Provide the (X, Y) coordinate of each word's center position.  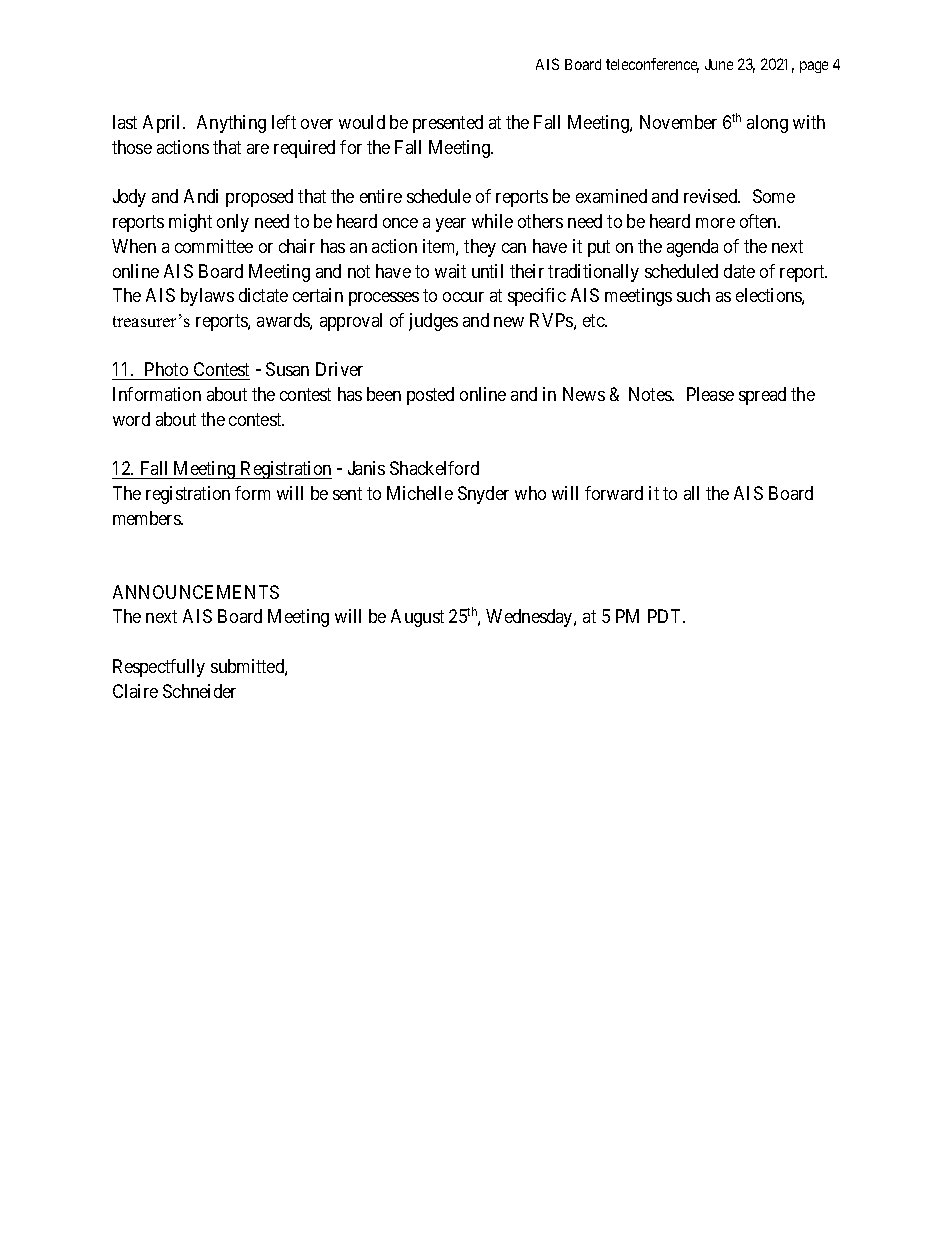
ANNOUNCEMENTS (196, 592)
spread (762, 396)
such (693, 295)
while (492, 221)
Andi (201, 196)
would (362, 122)
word (131, 419)
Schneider (199, 691)
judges (433, 322)
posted (430, 396)
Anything (231, 124)
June (719, 64)
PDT (666, 616)
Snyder (483, 495)
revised (712, 196)
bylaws (207, 297)
